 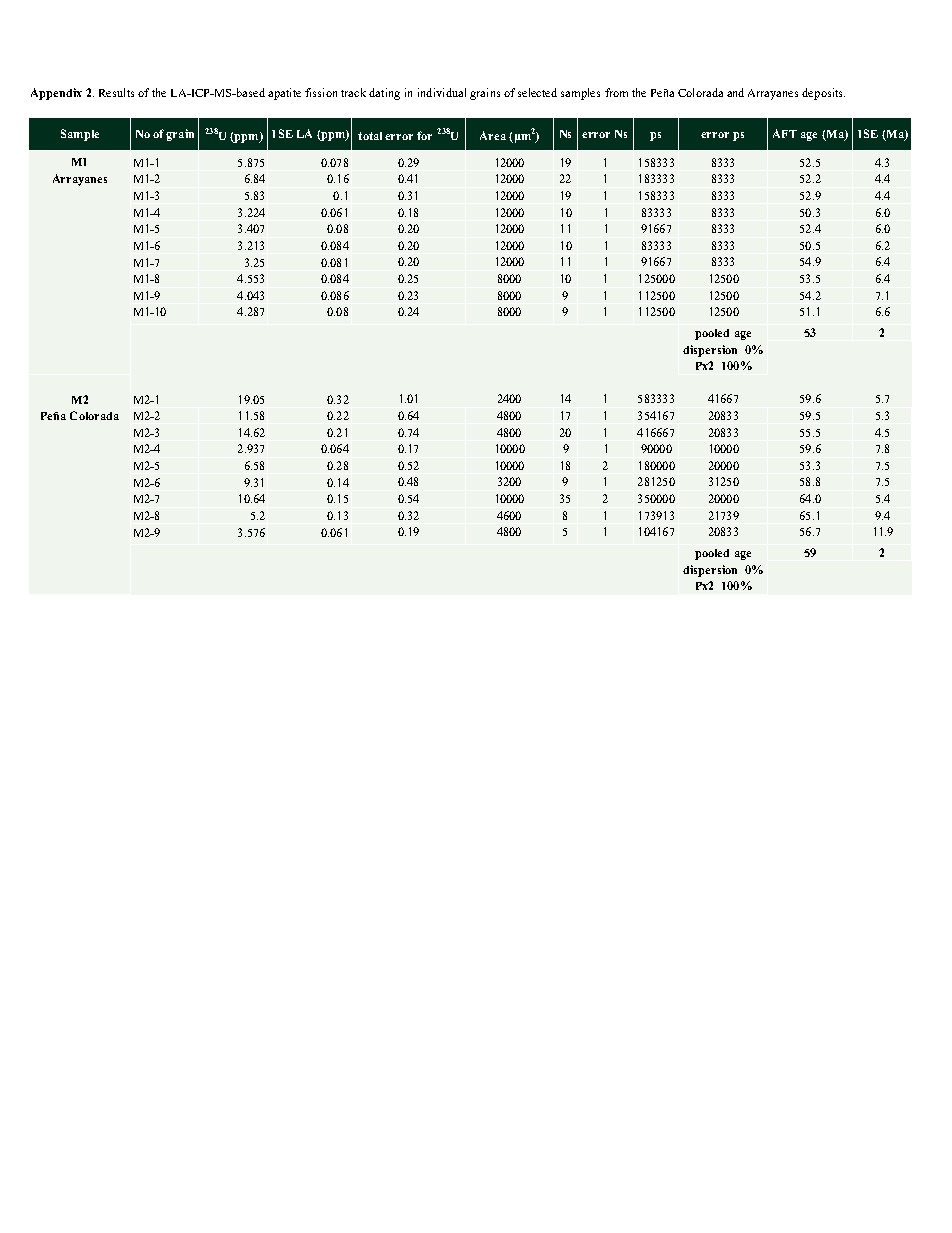 What do you see at coordinates (56, 94) in the document?
I see `Appendix` at bounding box center [56, 94].
